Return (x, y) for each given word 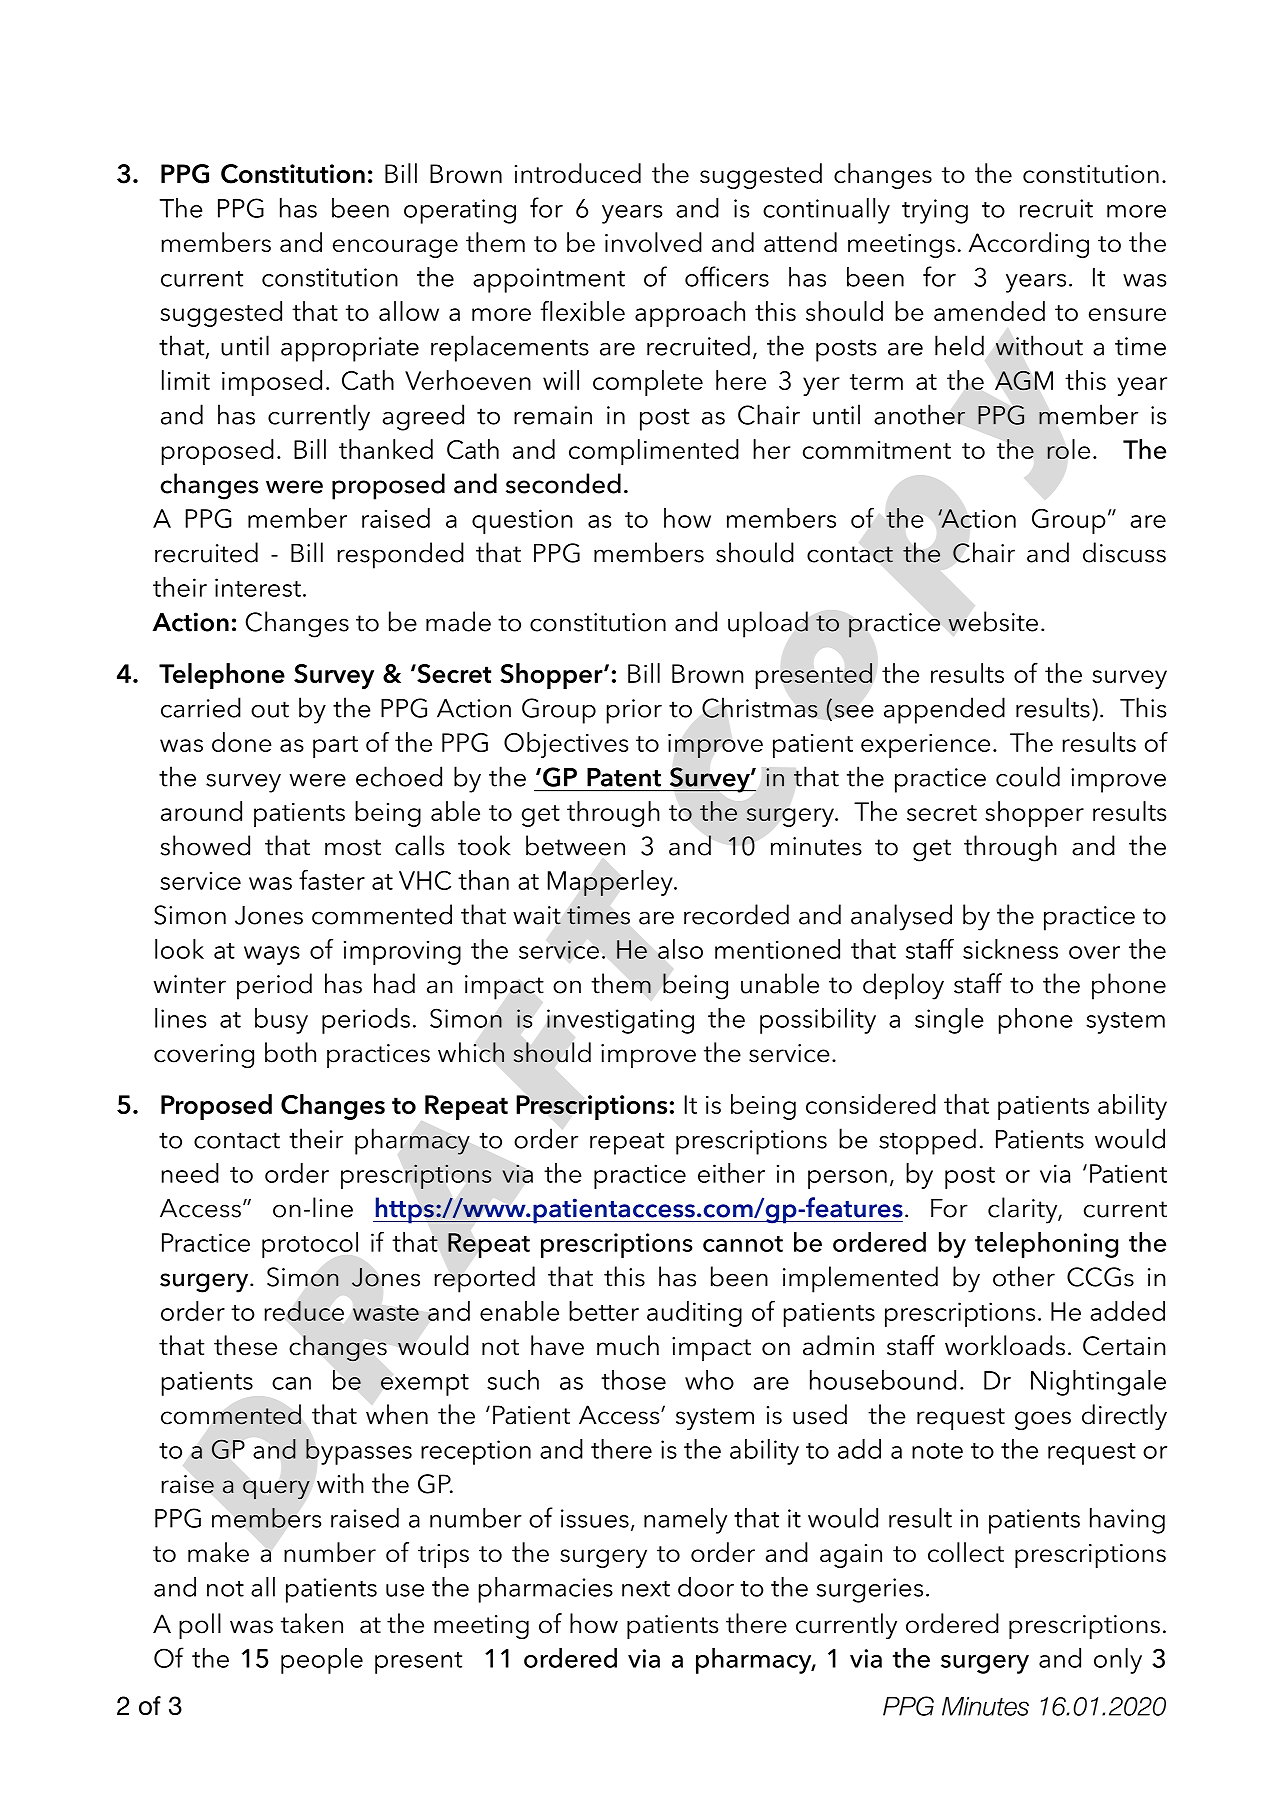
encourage (395, 248)
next (646, 1589)
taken (312, 1623)
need (190, 1173)
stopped (927, 1141)
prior (634, 711)
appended (944, 710)
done (242, 742)
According (1029, 245)
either (731, 1173)
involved (653, 242)
